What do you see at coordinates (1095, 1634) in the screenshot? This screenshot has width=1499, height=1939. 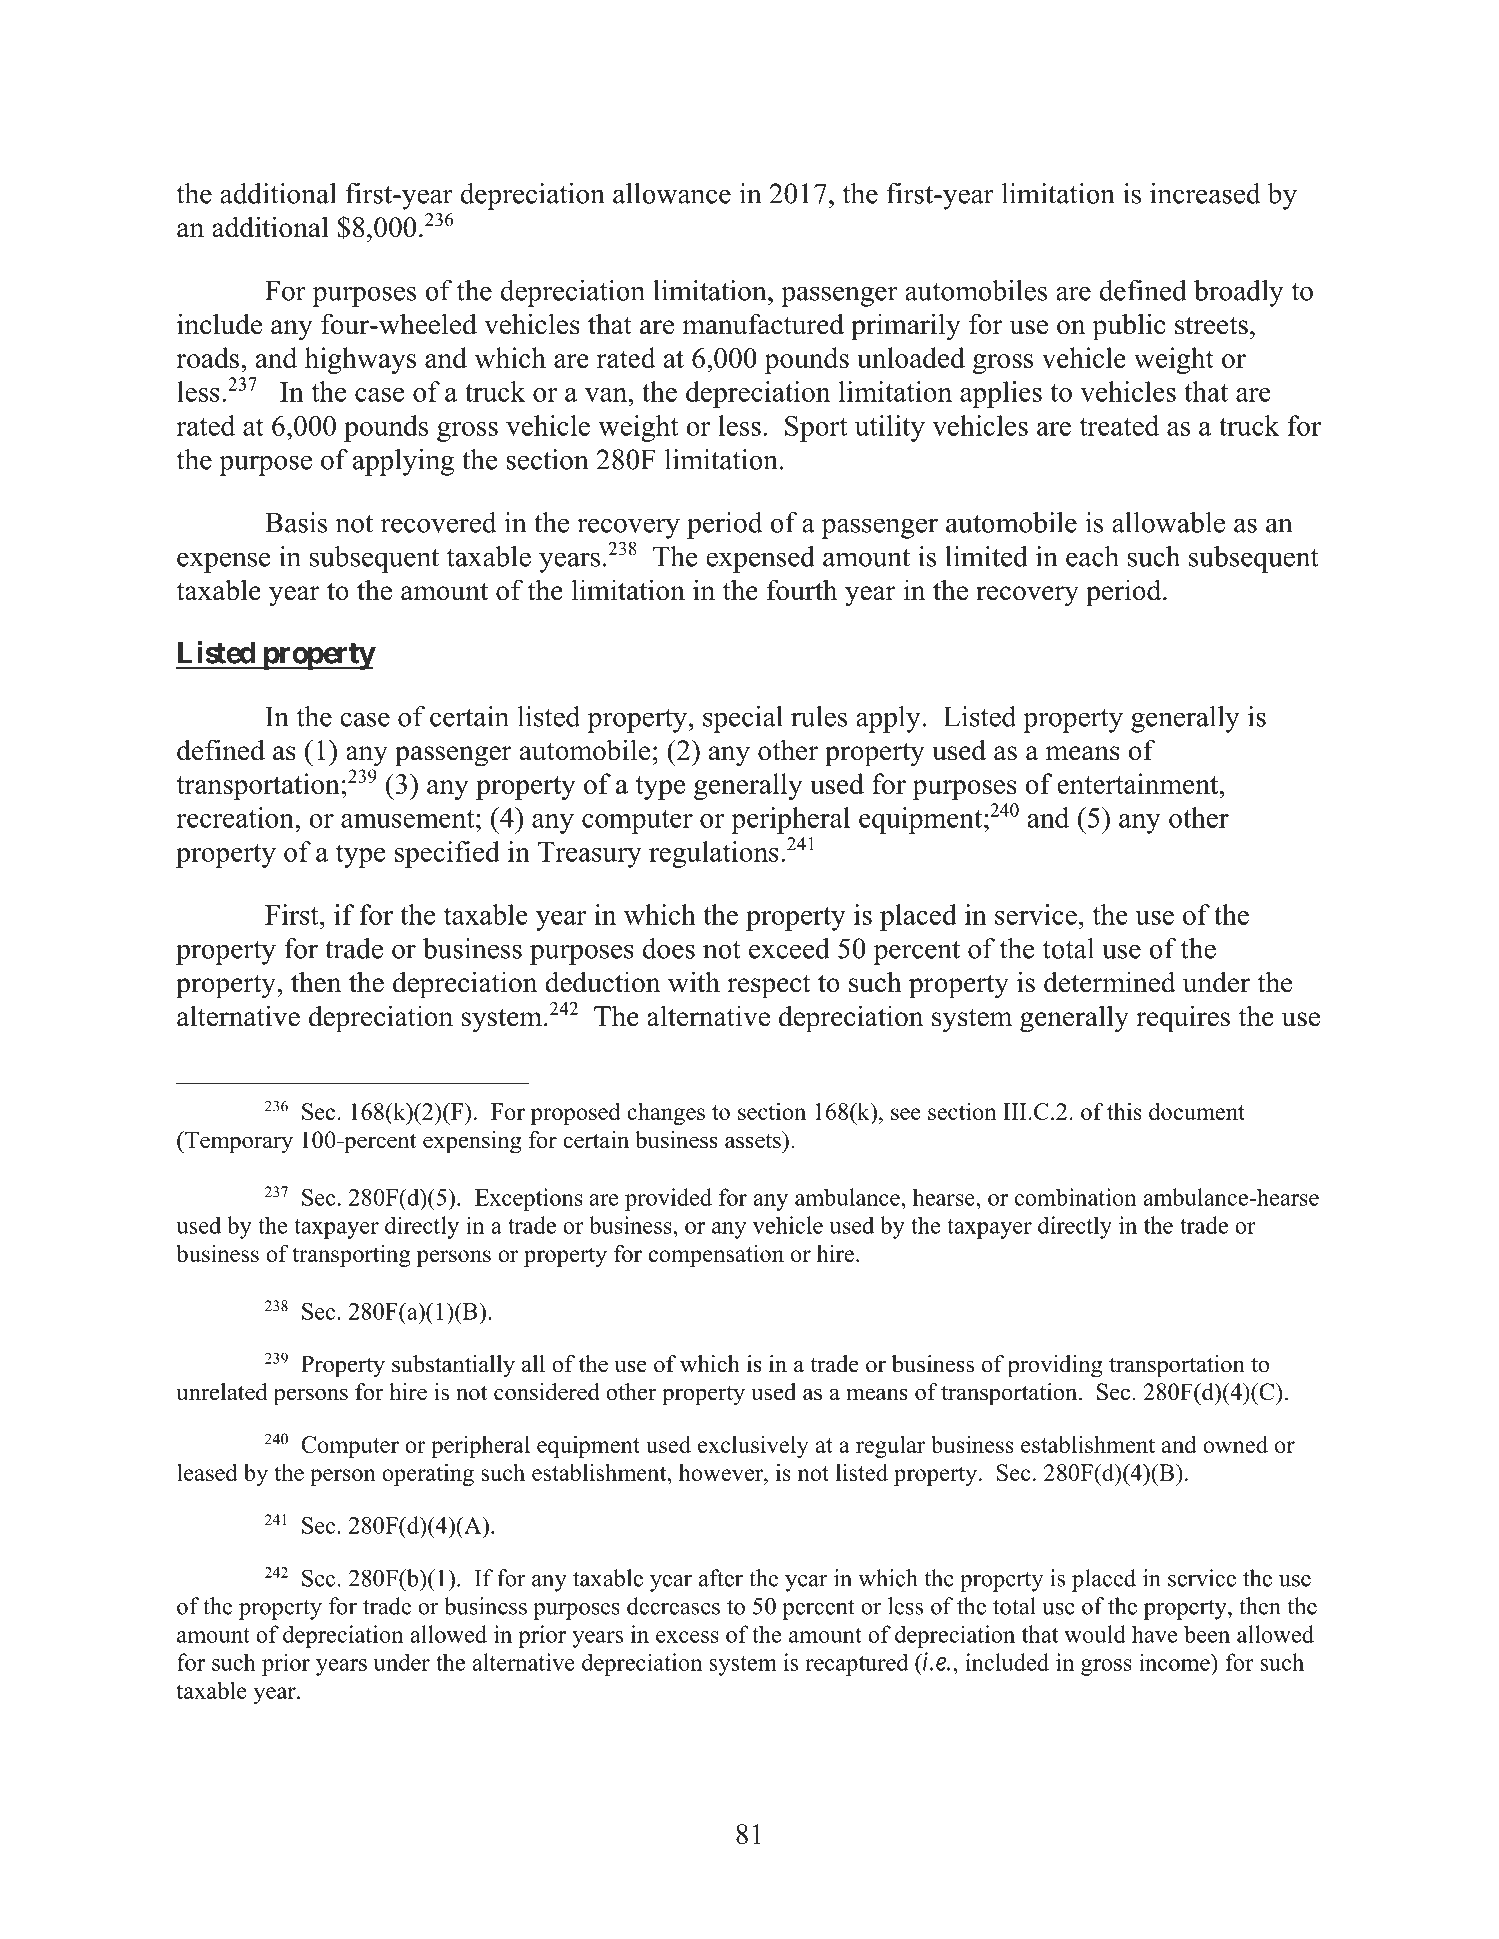 I see `would` at bounding box center [1095, 1634].
